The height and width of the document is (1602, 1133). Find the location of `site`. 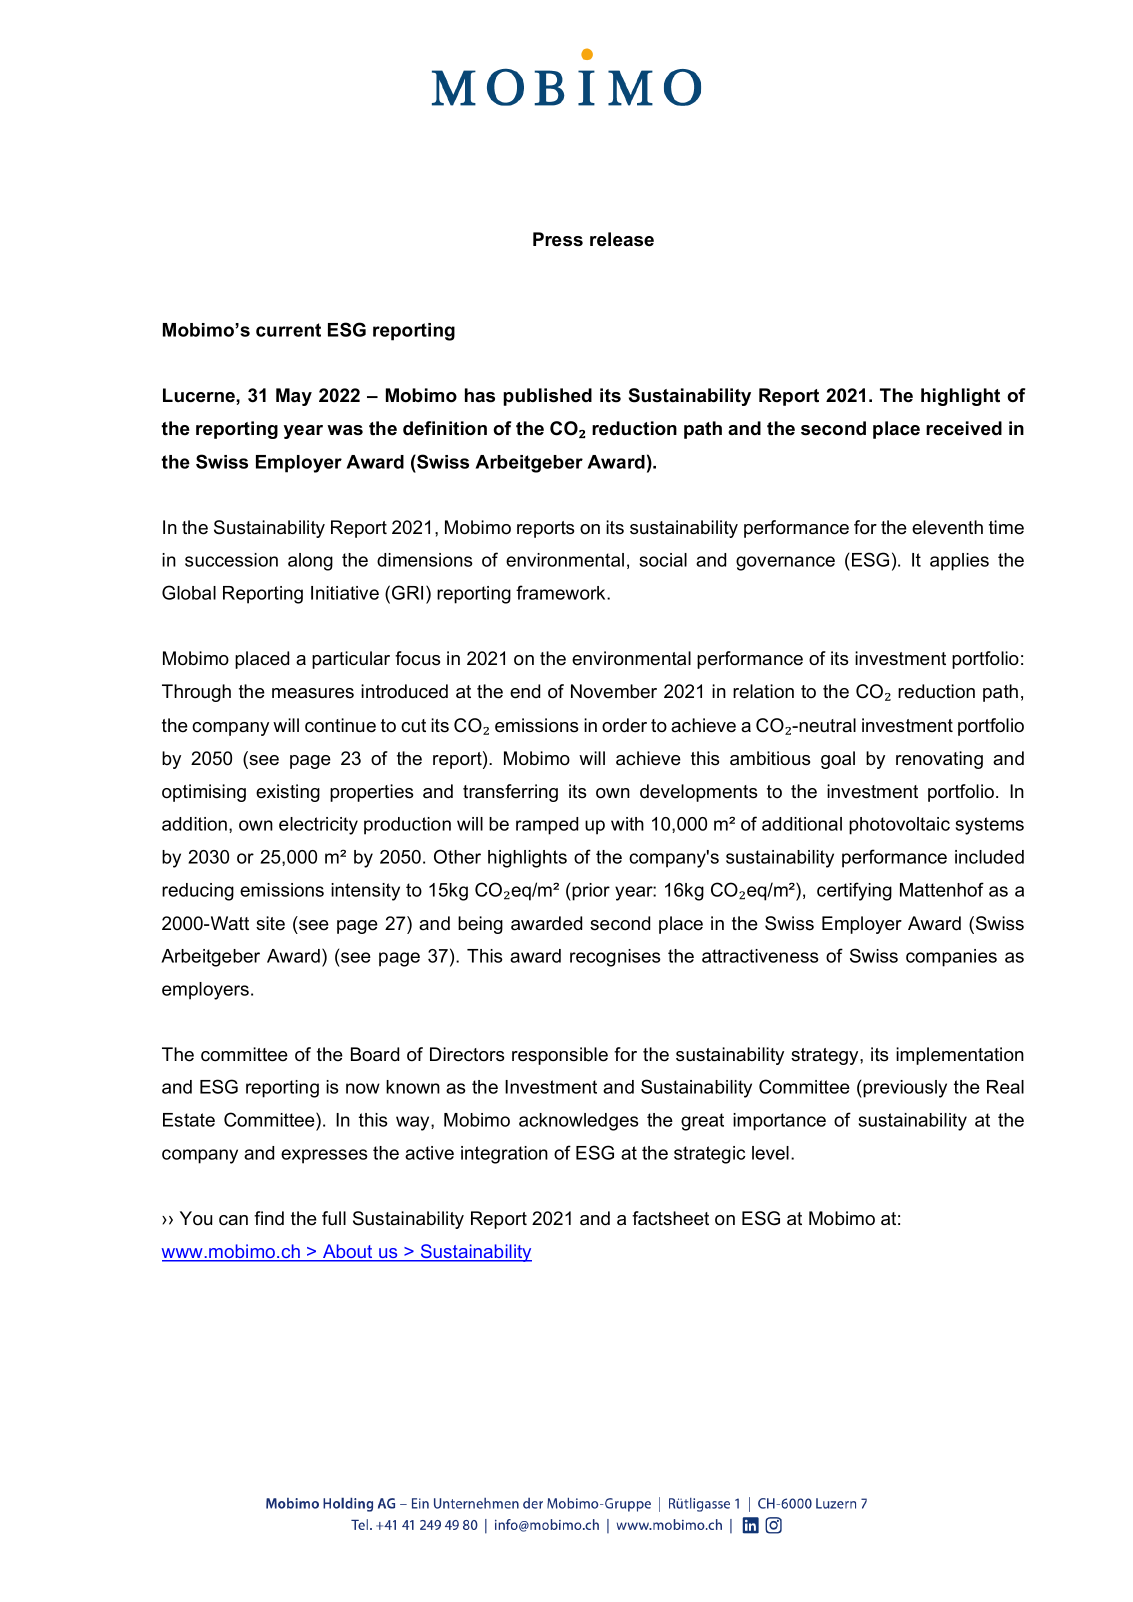

site is located at coordinates (270, 923).
